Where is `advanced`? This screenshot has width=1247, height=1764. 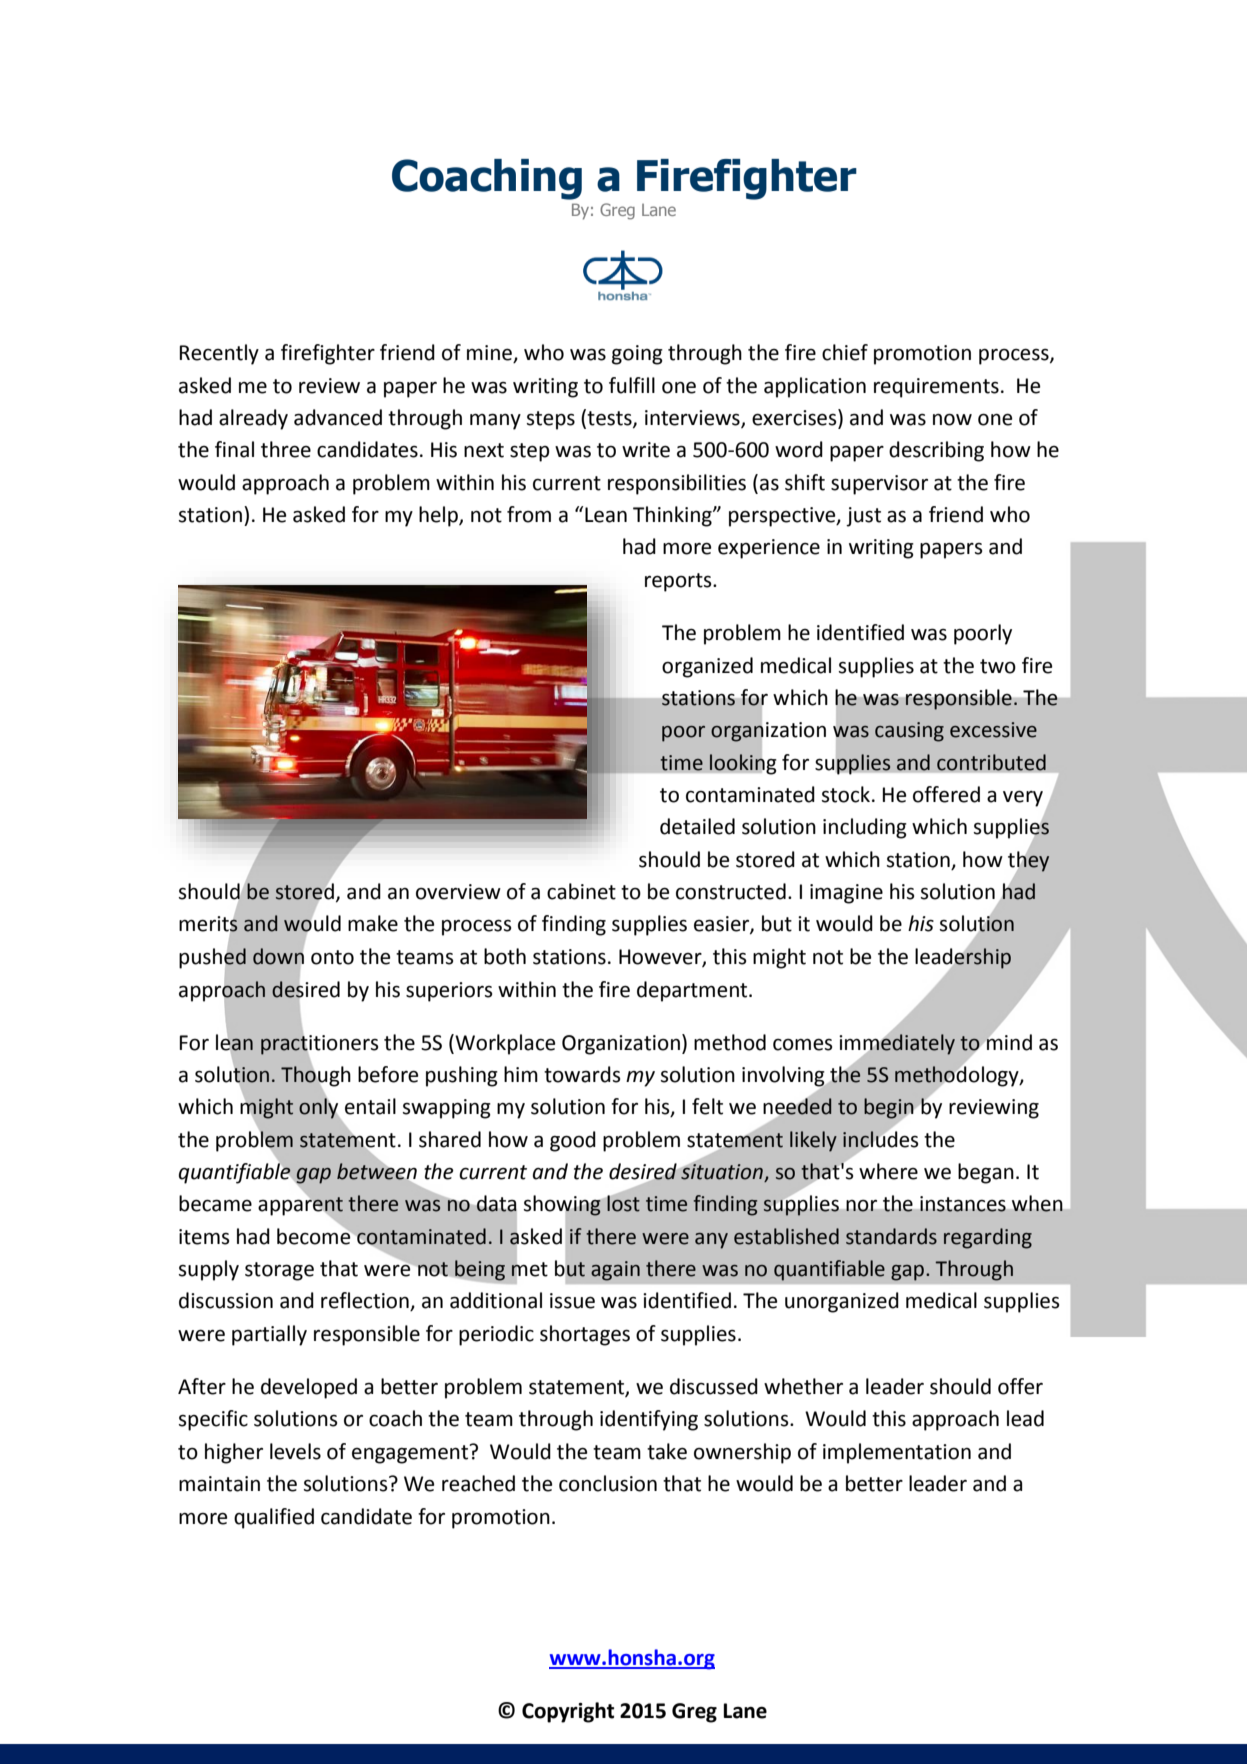
advanced is located at coordinates (338, 417).
